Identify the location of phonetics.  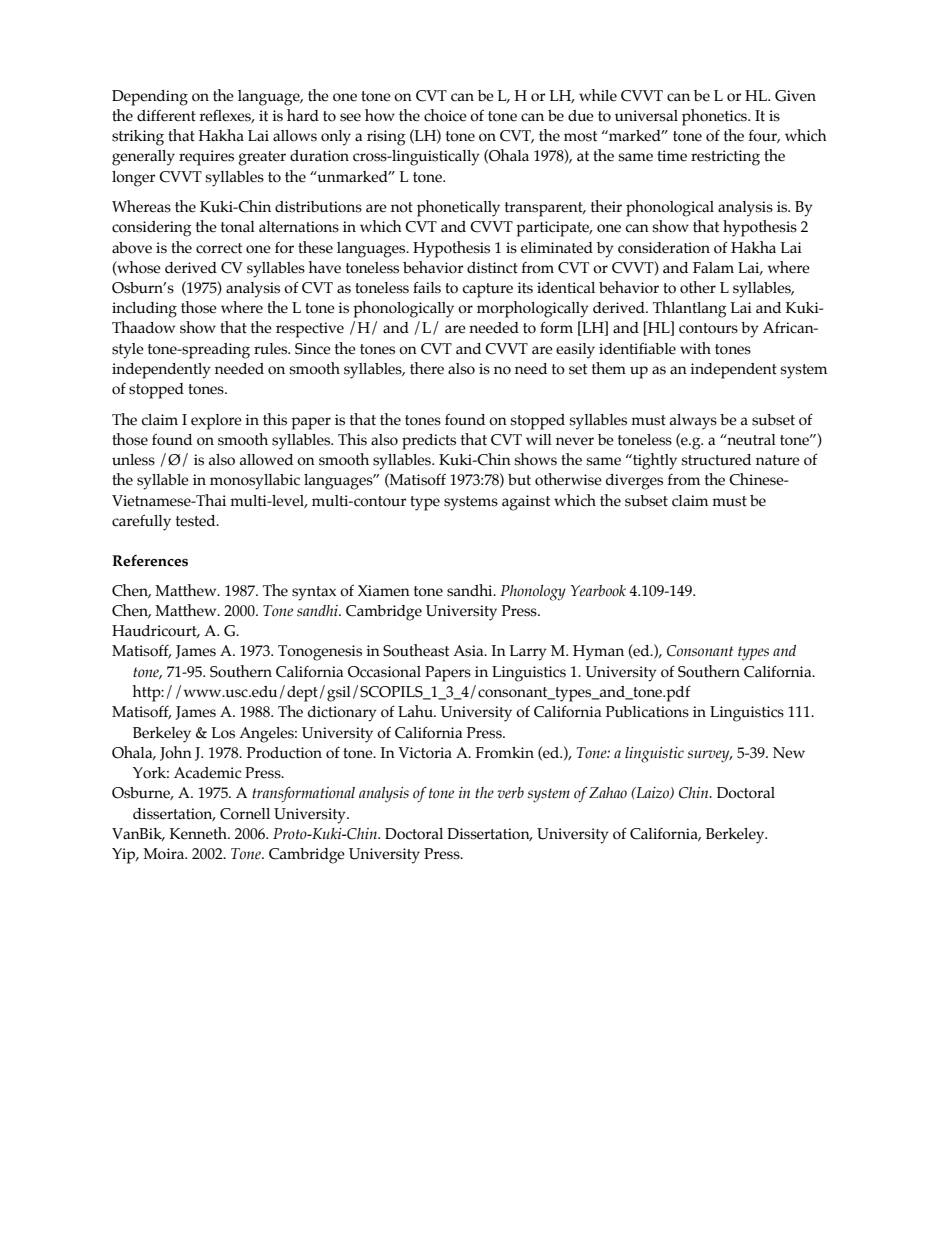
(715, 117).
